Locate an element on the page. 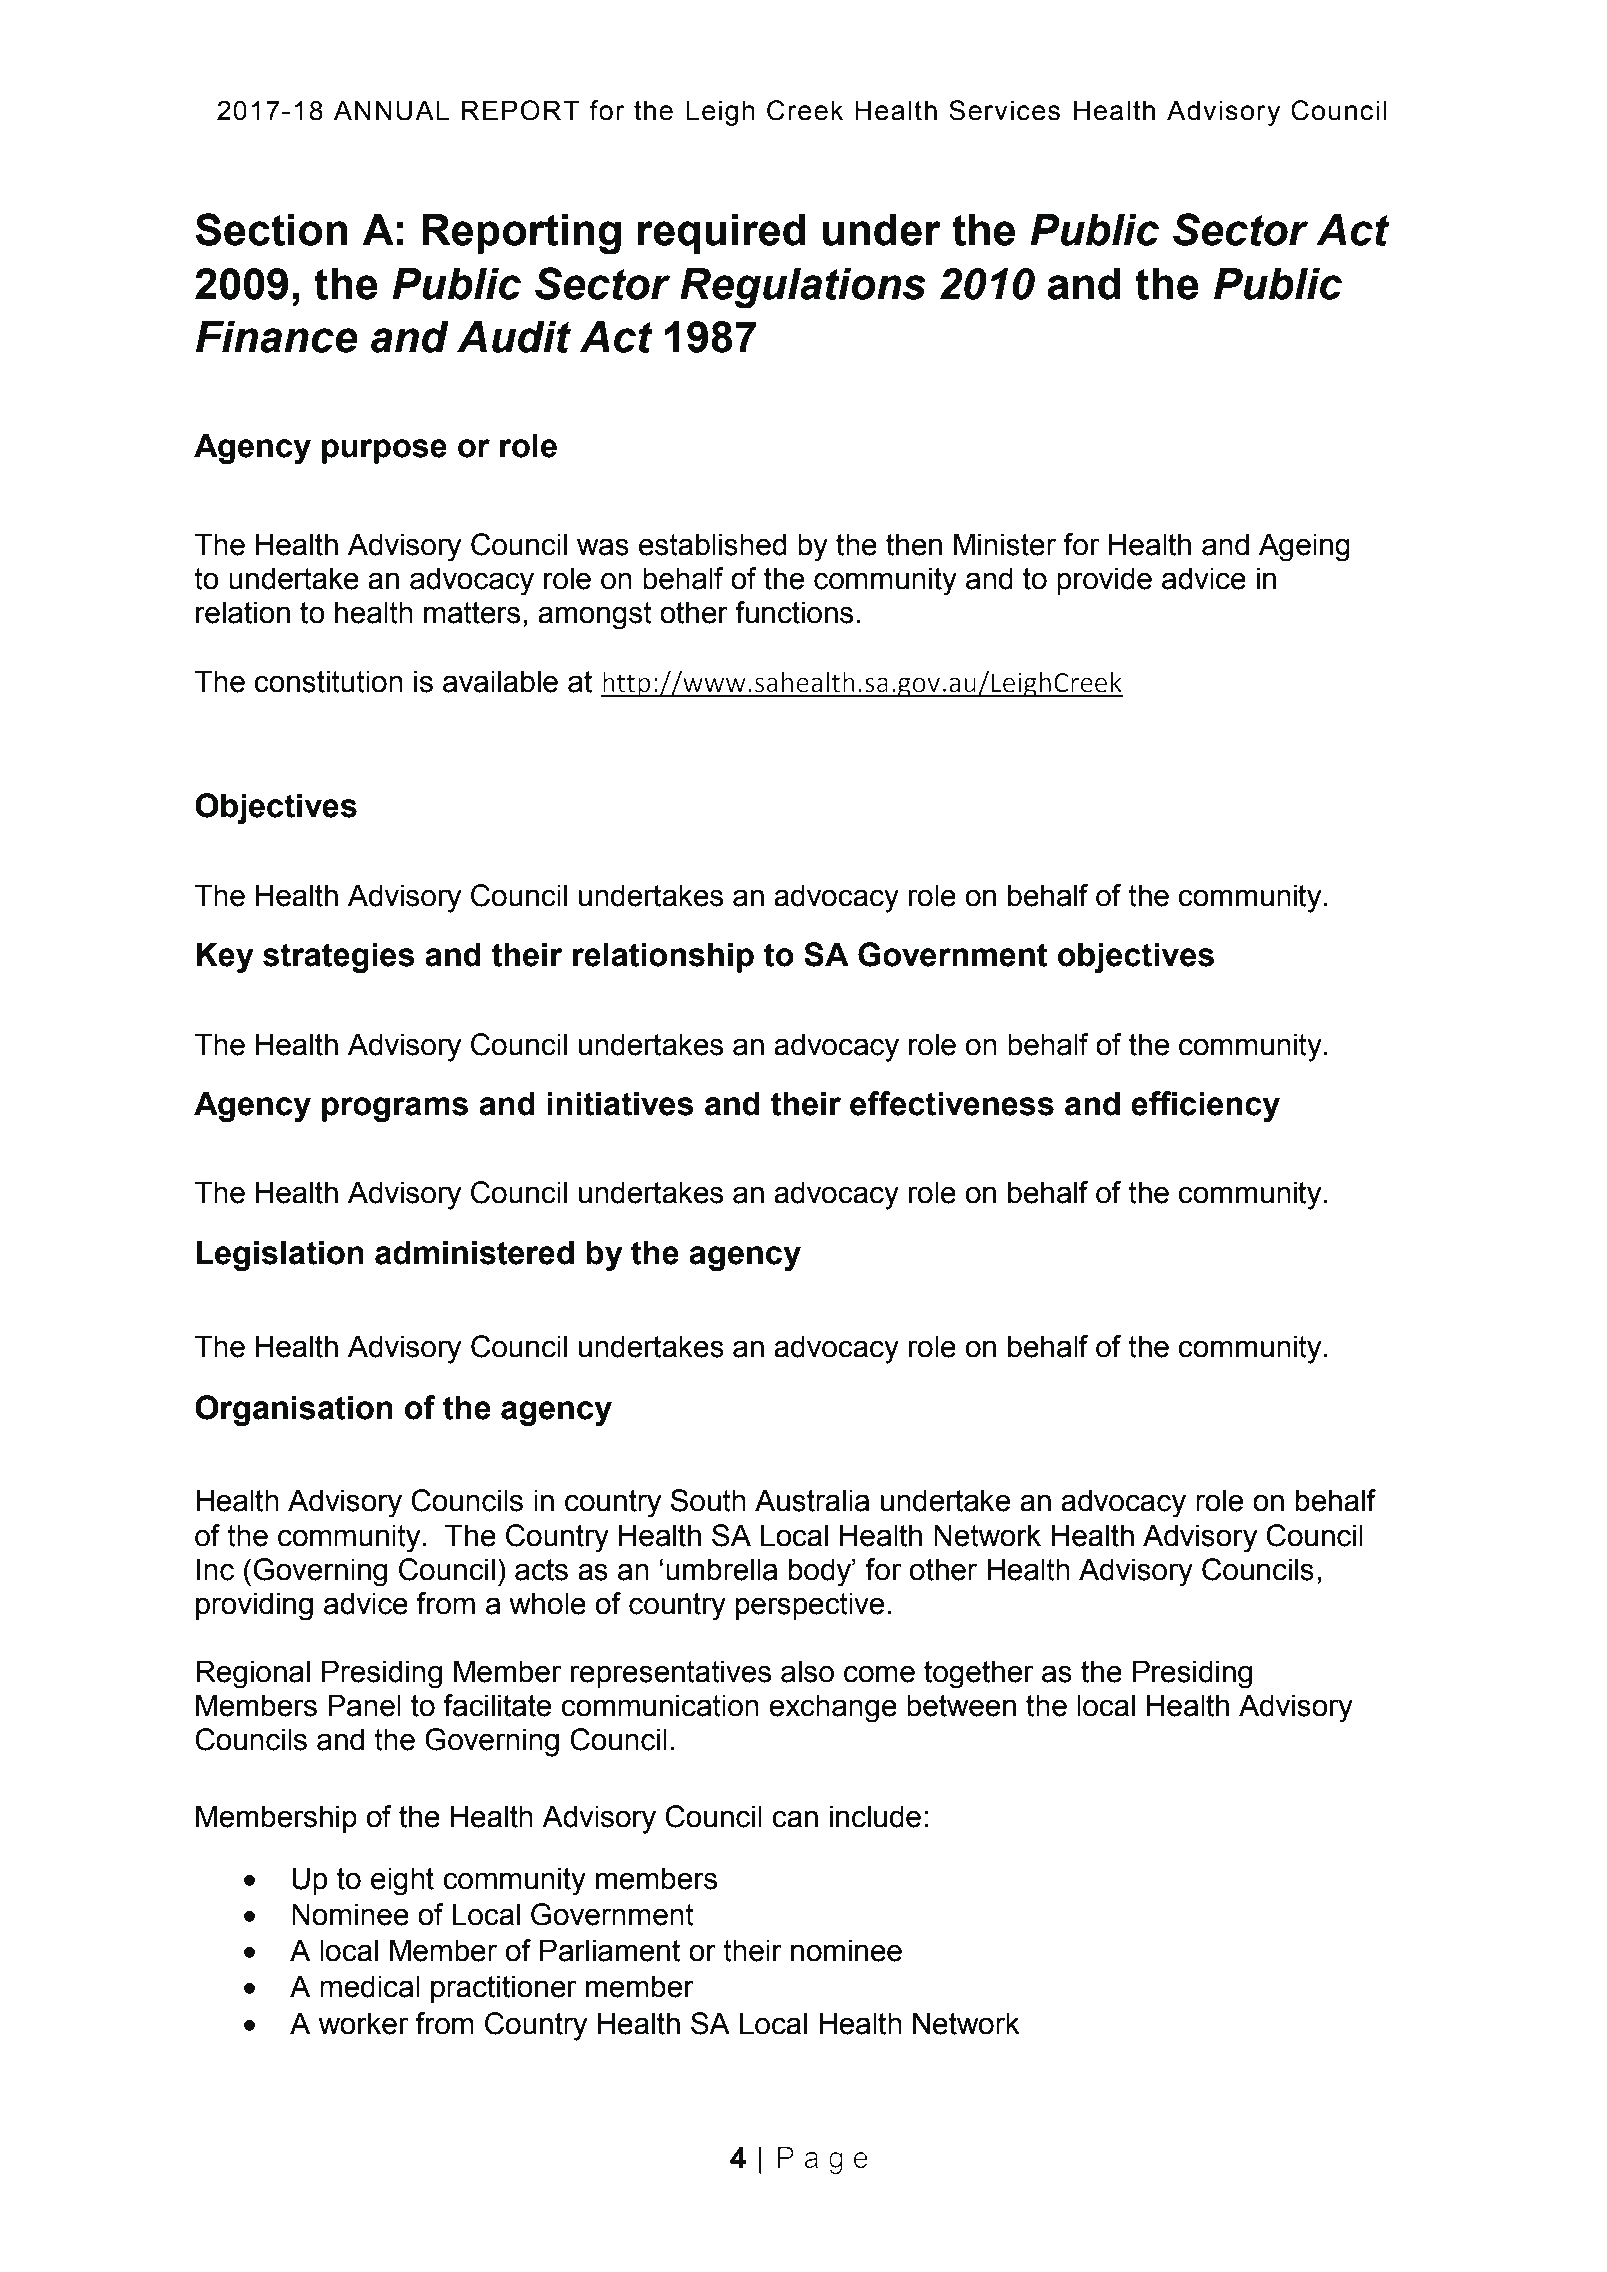  ANNUAL is located at coordinates (391, 110).
